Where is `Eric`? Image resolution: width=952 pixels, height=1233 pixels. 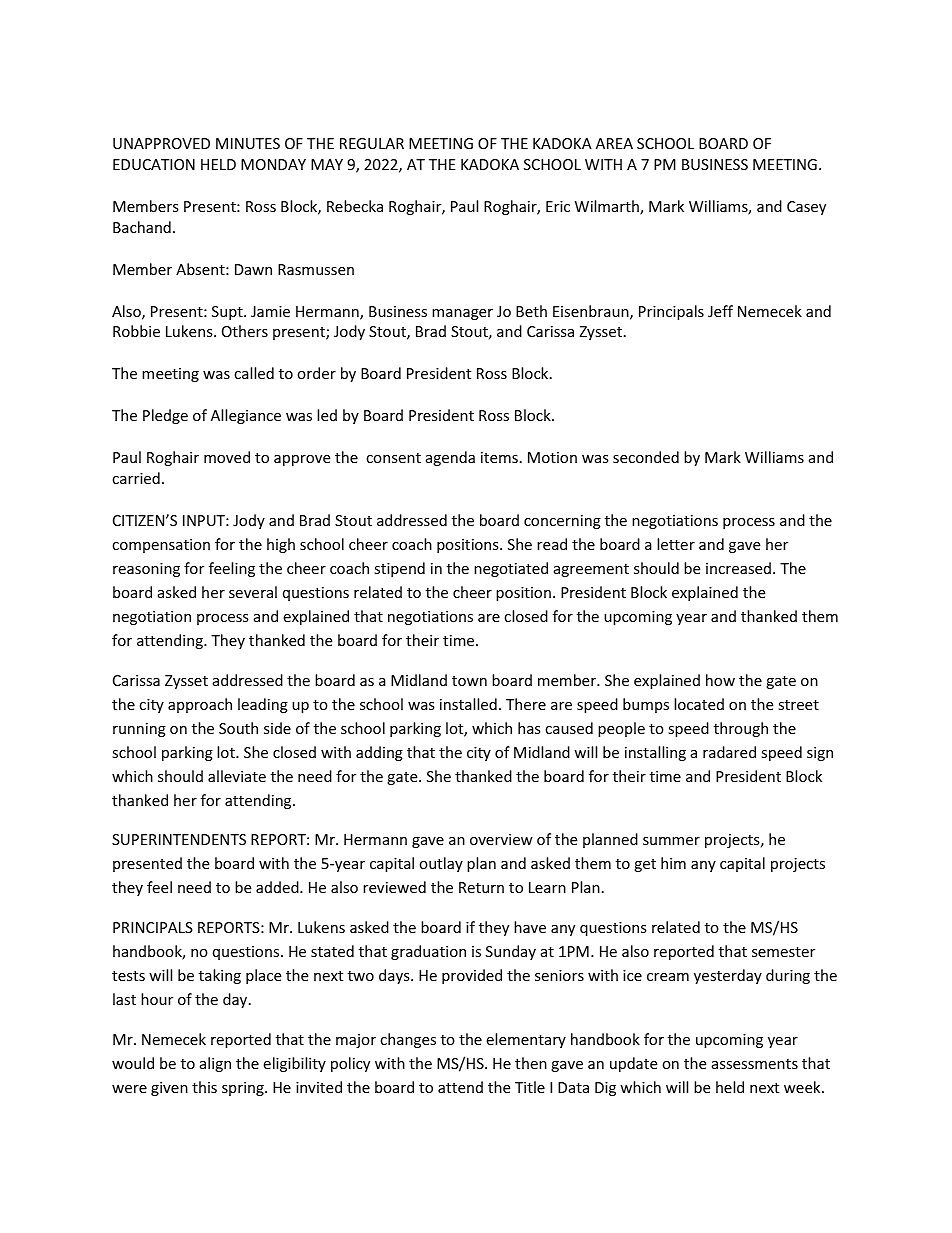 Eric is located at coordinates (558, 206).
